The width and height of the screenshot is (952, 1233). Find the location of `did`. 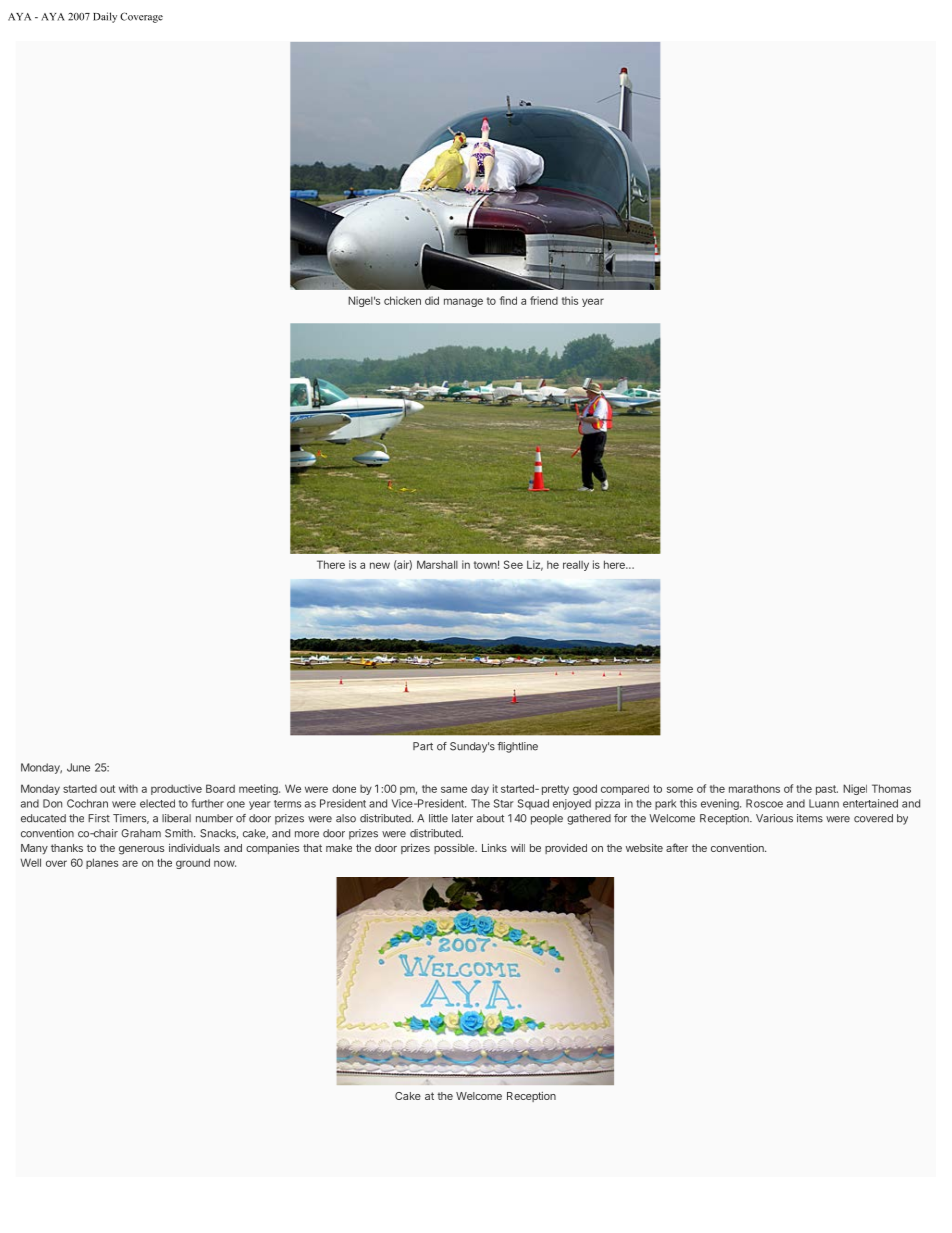

did is located at coordinates (432, 300).
